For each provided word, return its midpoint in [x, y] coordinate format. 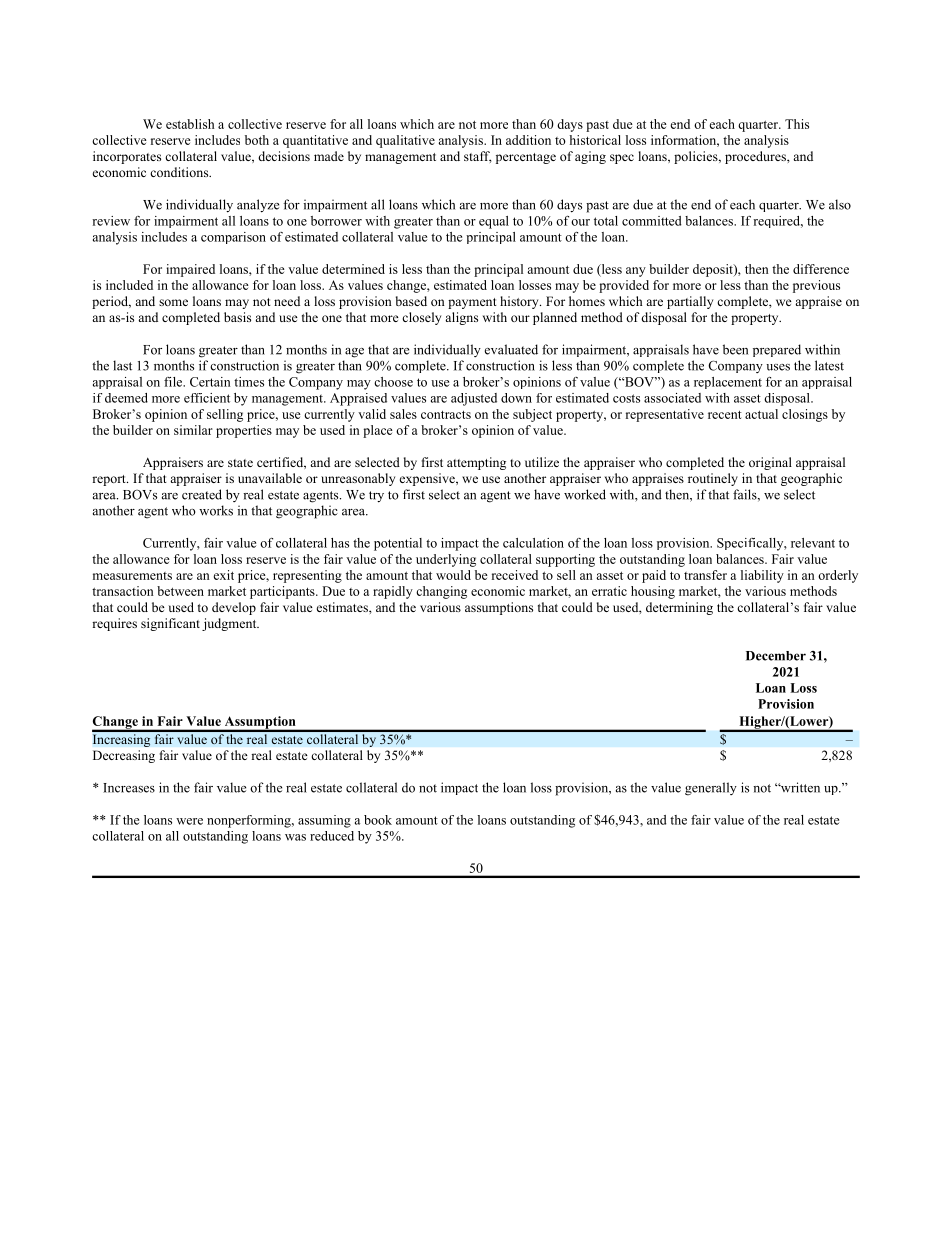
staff [478, 157]
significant [170, 624]
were [189, 821]
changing [441, 592]
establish [190, 124]
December [776, 656]
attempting [476, 463]
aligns [461, 318]
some [173, 302]
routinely [713, 479]
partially [690, 302]
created [202, 494]
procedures [756, 157]
